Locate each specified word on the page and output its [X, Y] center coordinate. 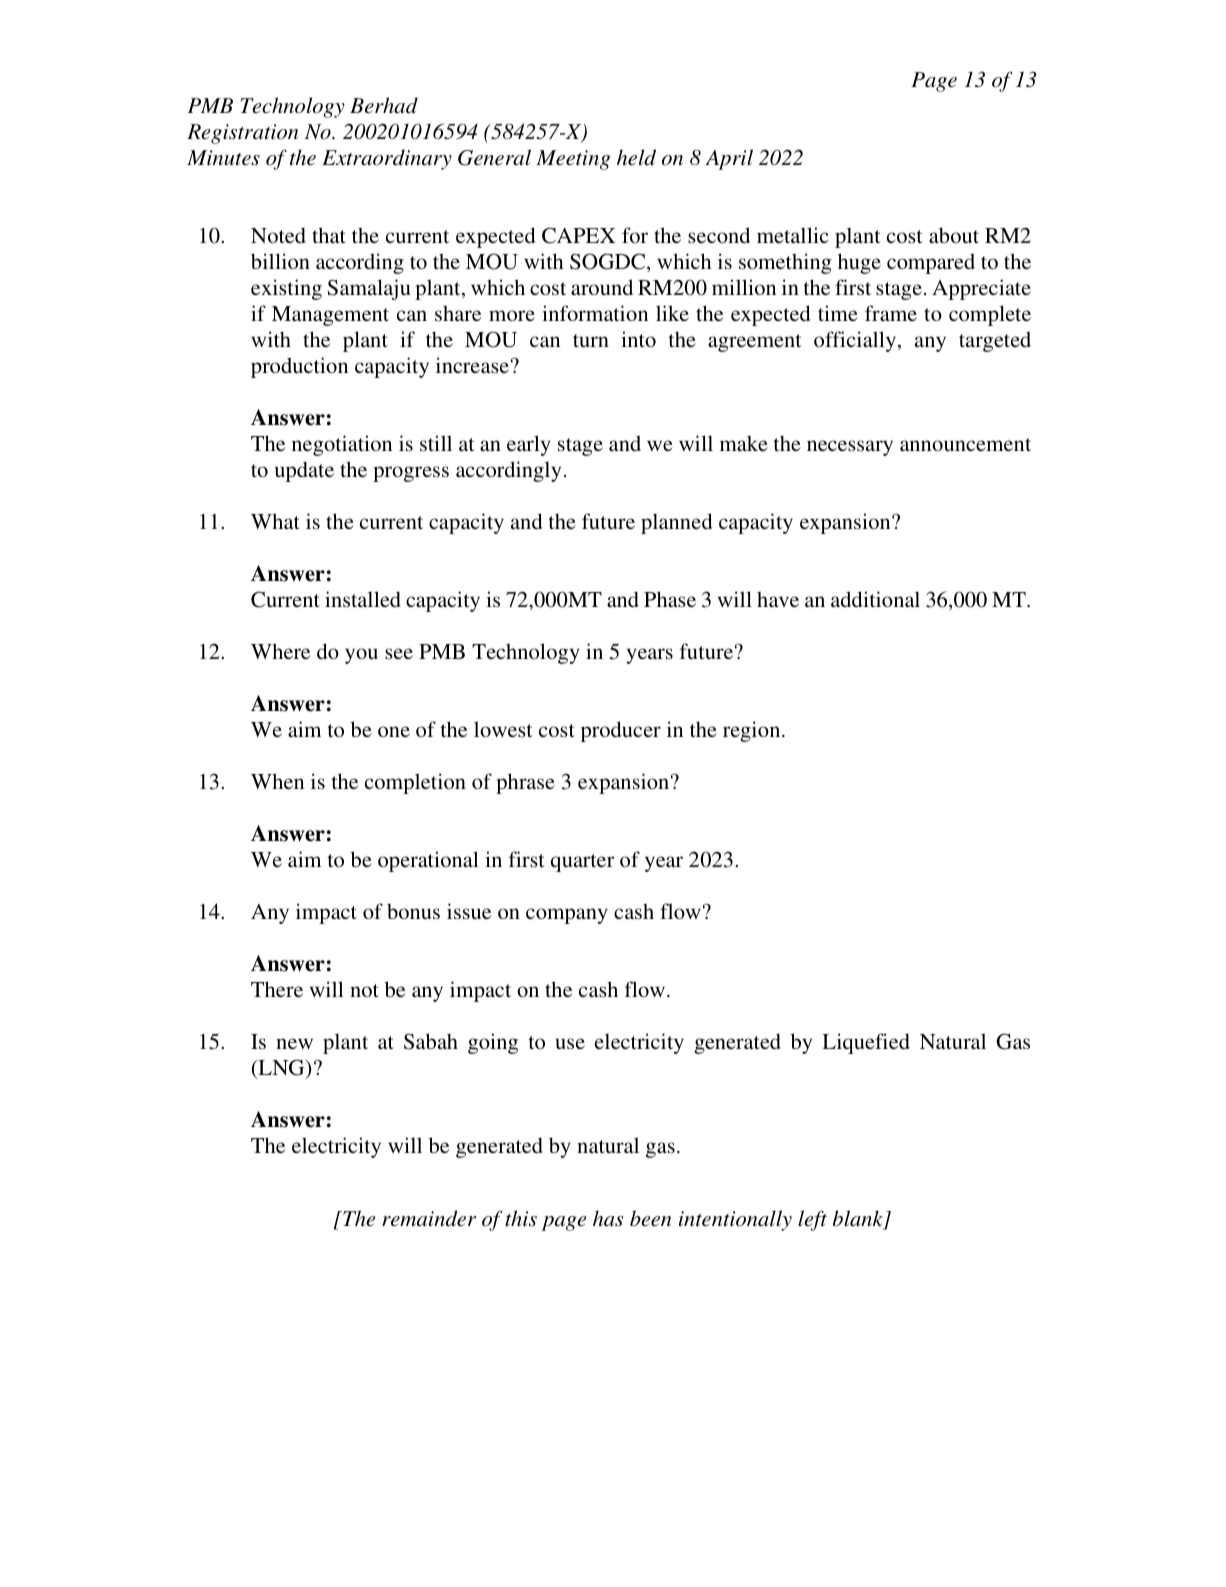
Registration [242, 134]
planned [676, 523]
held [636, 157]
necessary [850, 448]
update [304, 471]
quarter [582, 863]
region [753, 731]
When [277, 781]
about [954, 235]
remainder [429, 1218]
